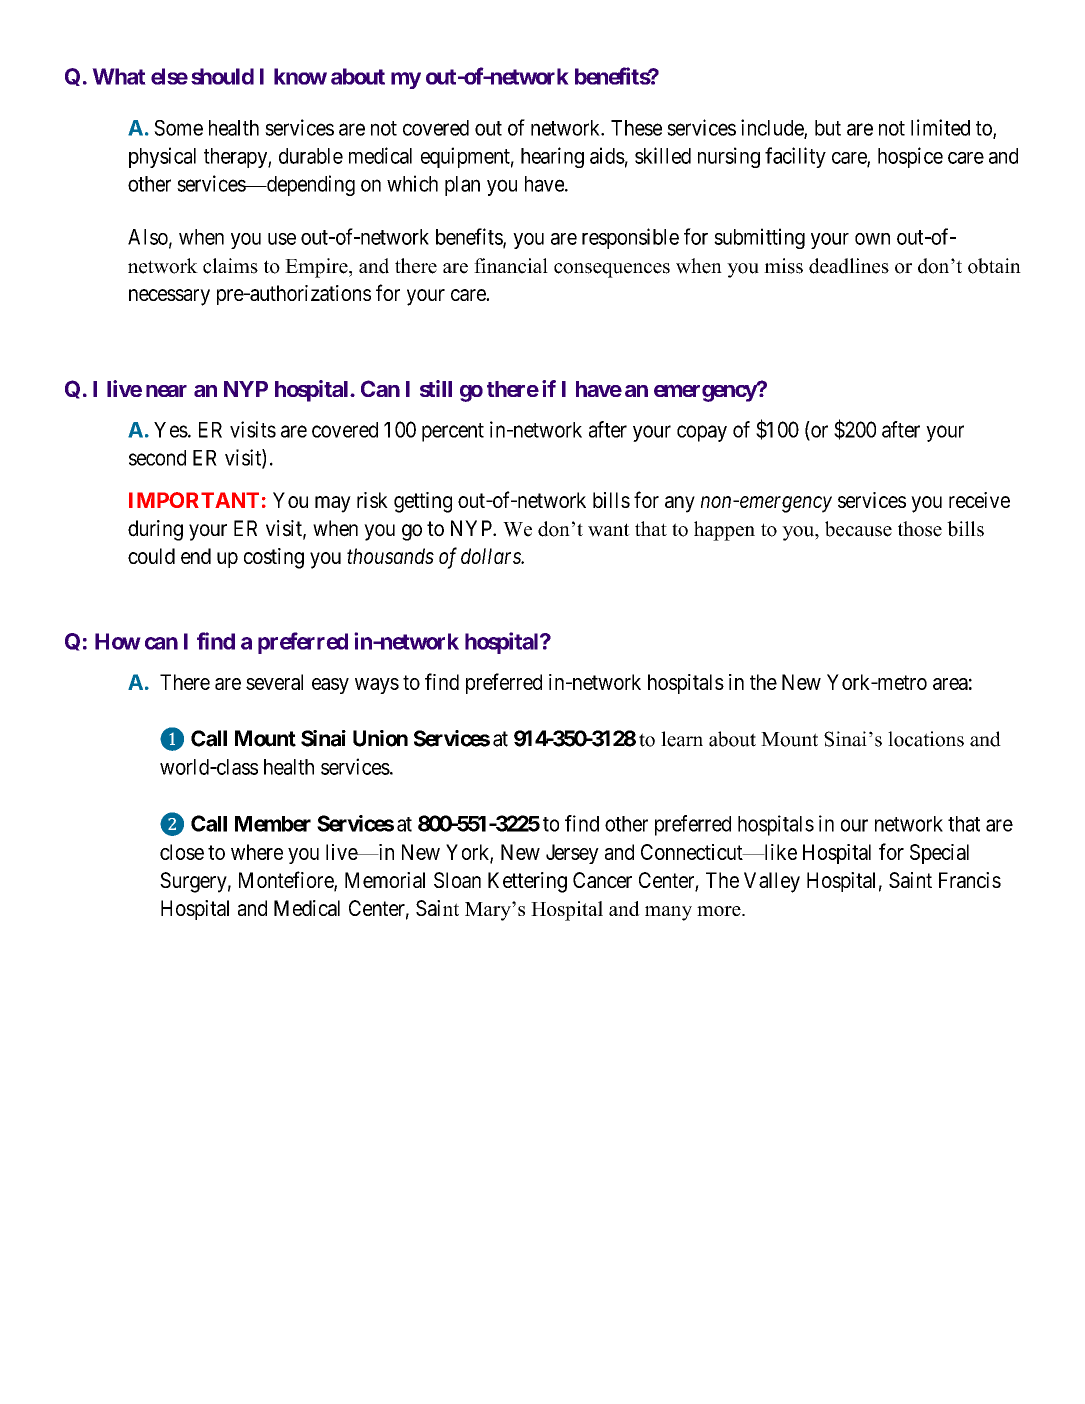  I want to click on learn, so click(682, 739).
